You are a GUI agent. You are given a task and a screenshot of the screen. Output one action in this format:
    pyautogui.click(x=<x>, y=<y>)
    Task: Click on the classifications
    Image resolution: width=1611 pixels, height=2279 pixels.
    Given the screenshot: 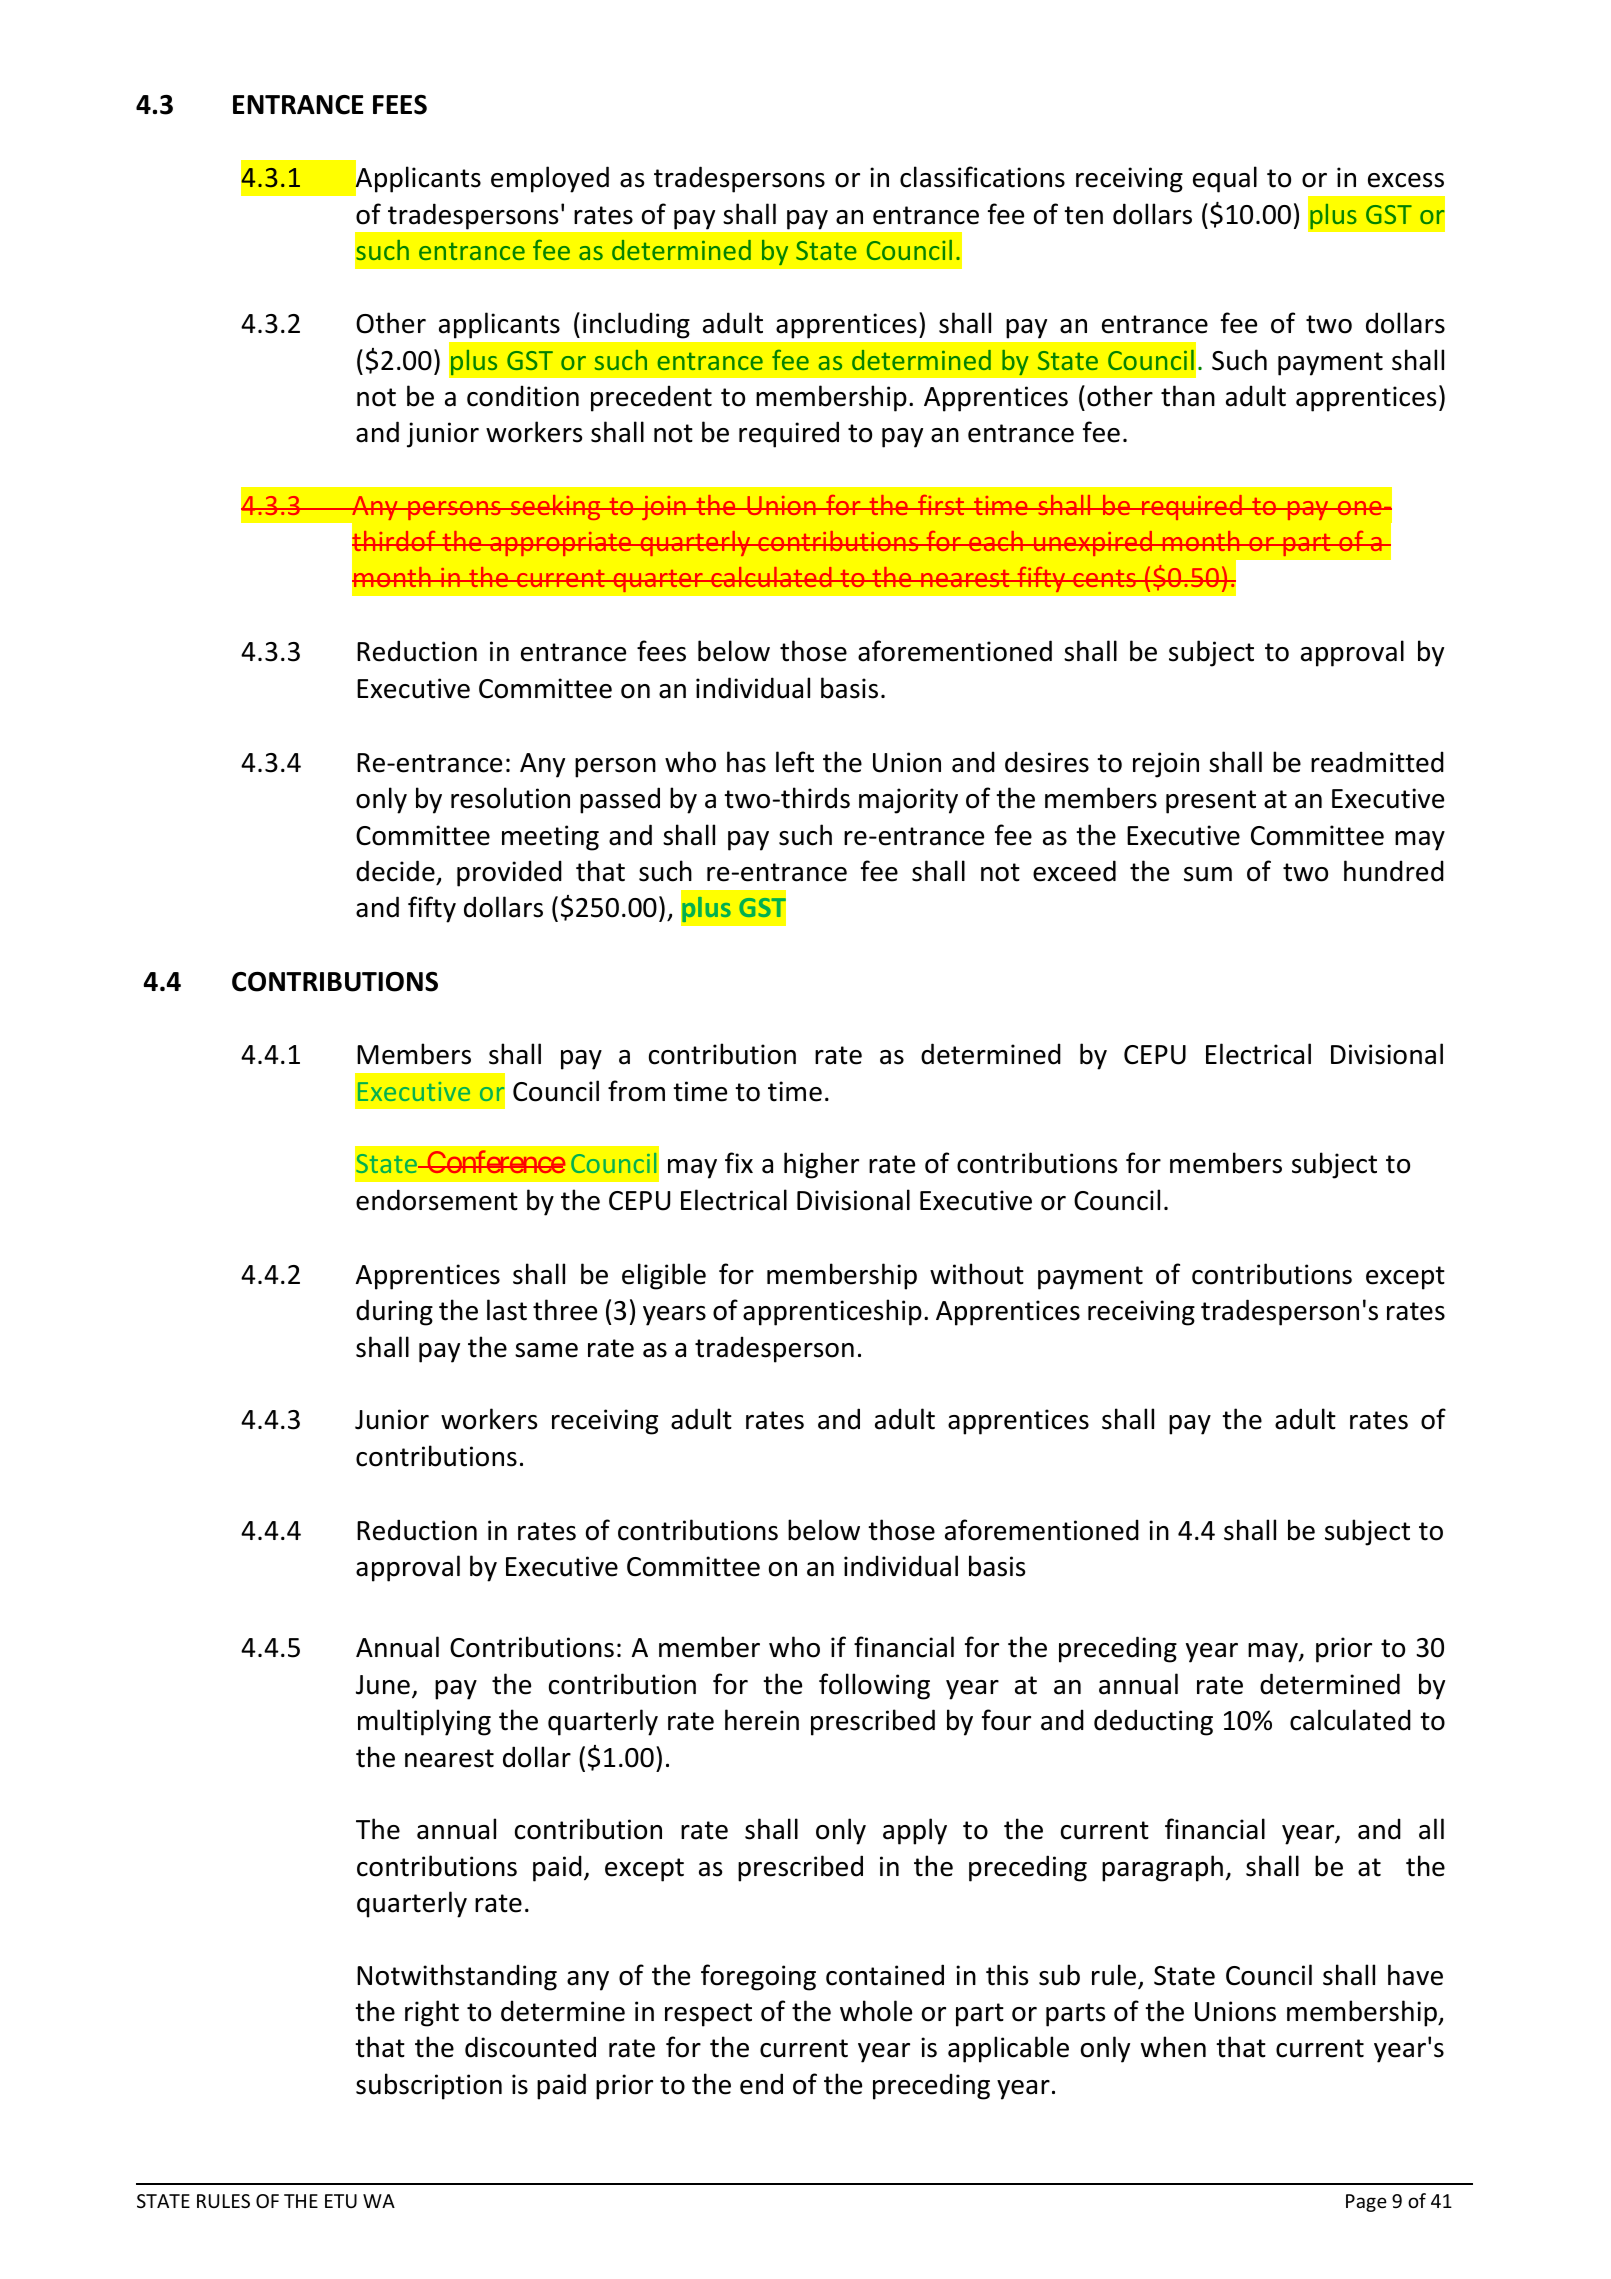 What is the action you would take?
    pyautogui.click(x=982, y=177)
